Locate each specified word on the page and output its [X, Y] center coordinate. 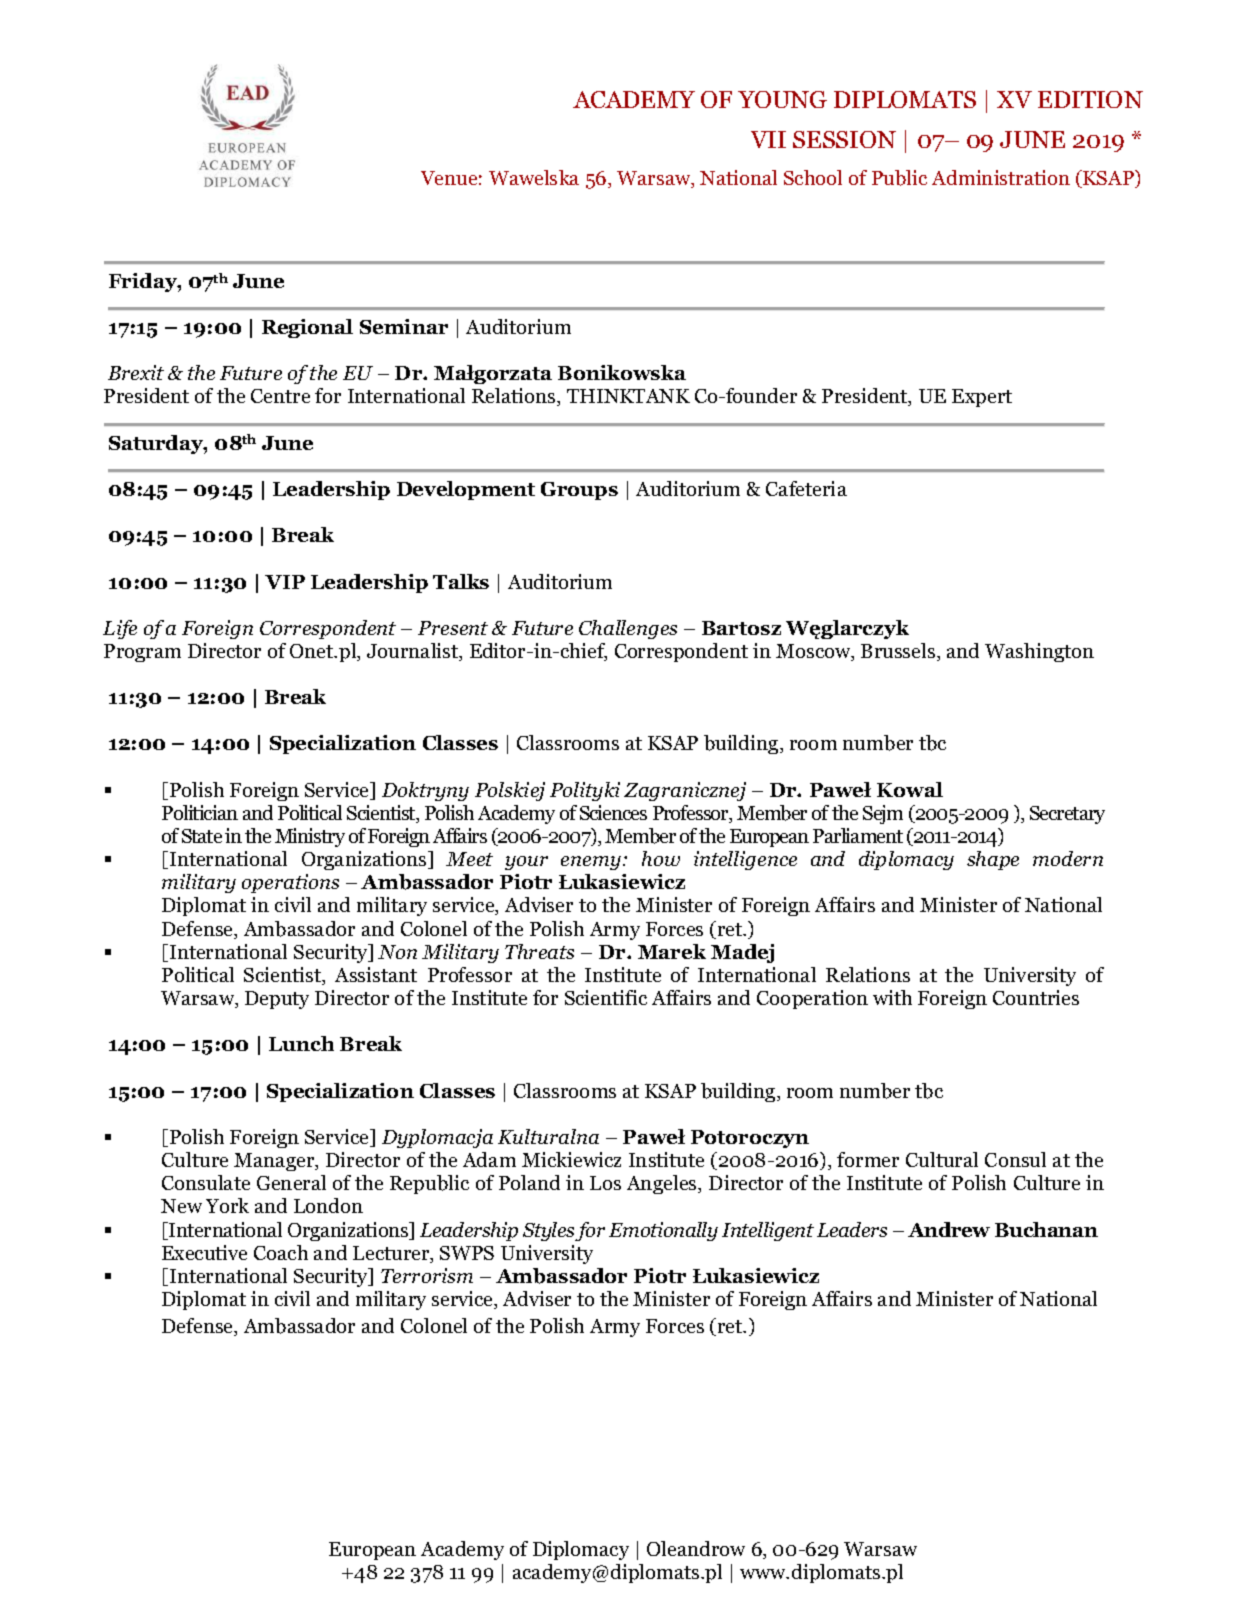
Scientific [606, 997]
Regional [307, 328]
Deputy [277, 1000]
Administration [1001, 177]
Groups [579, 491]
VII [768, 139]
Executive [204, 1252]
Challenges [628, 629]
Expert [982, 398]
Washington [1039, 652]
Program [142, 653]
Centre [280, 396]
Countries [1036, 997]
